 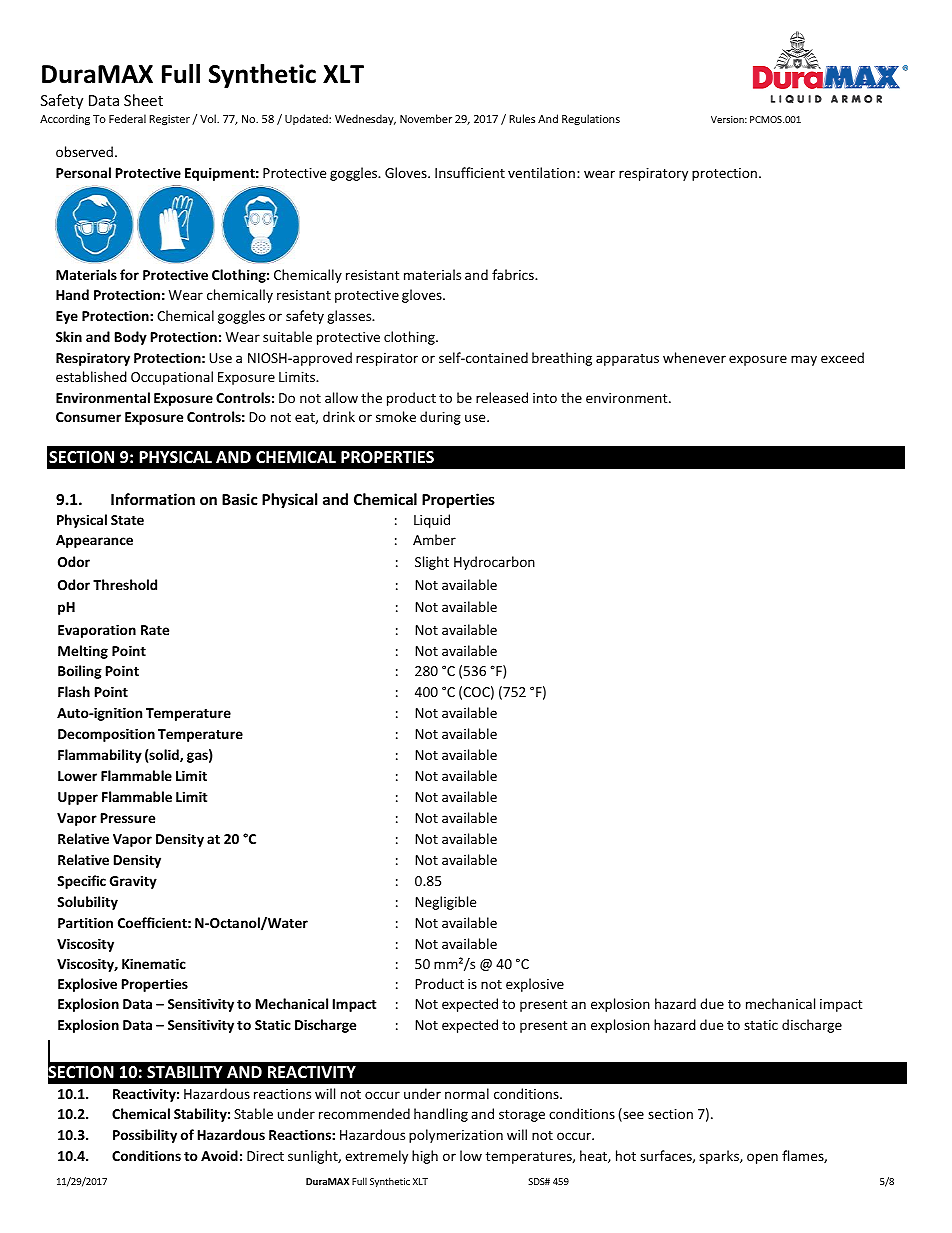 I want to click on Possibility, so click(x=145, y=1136).
